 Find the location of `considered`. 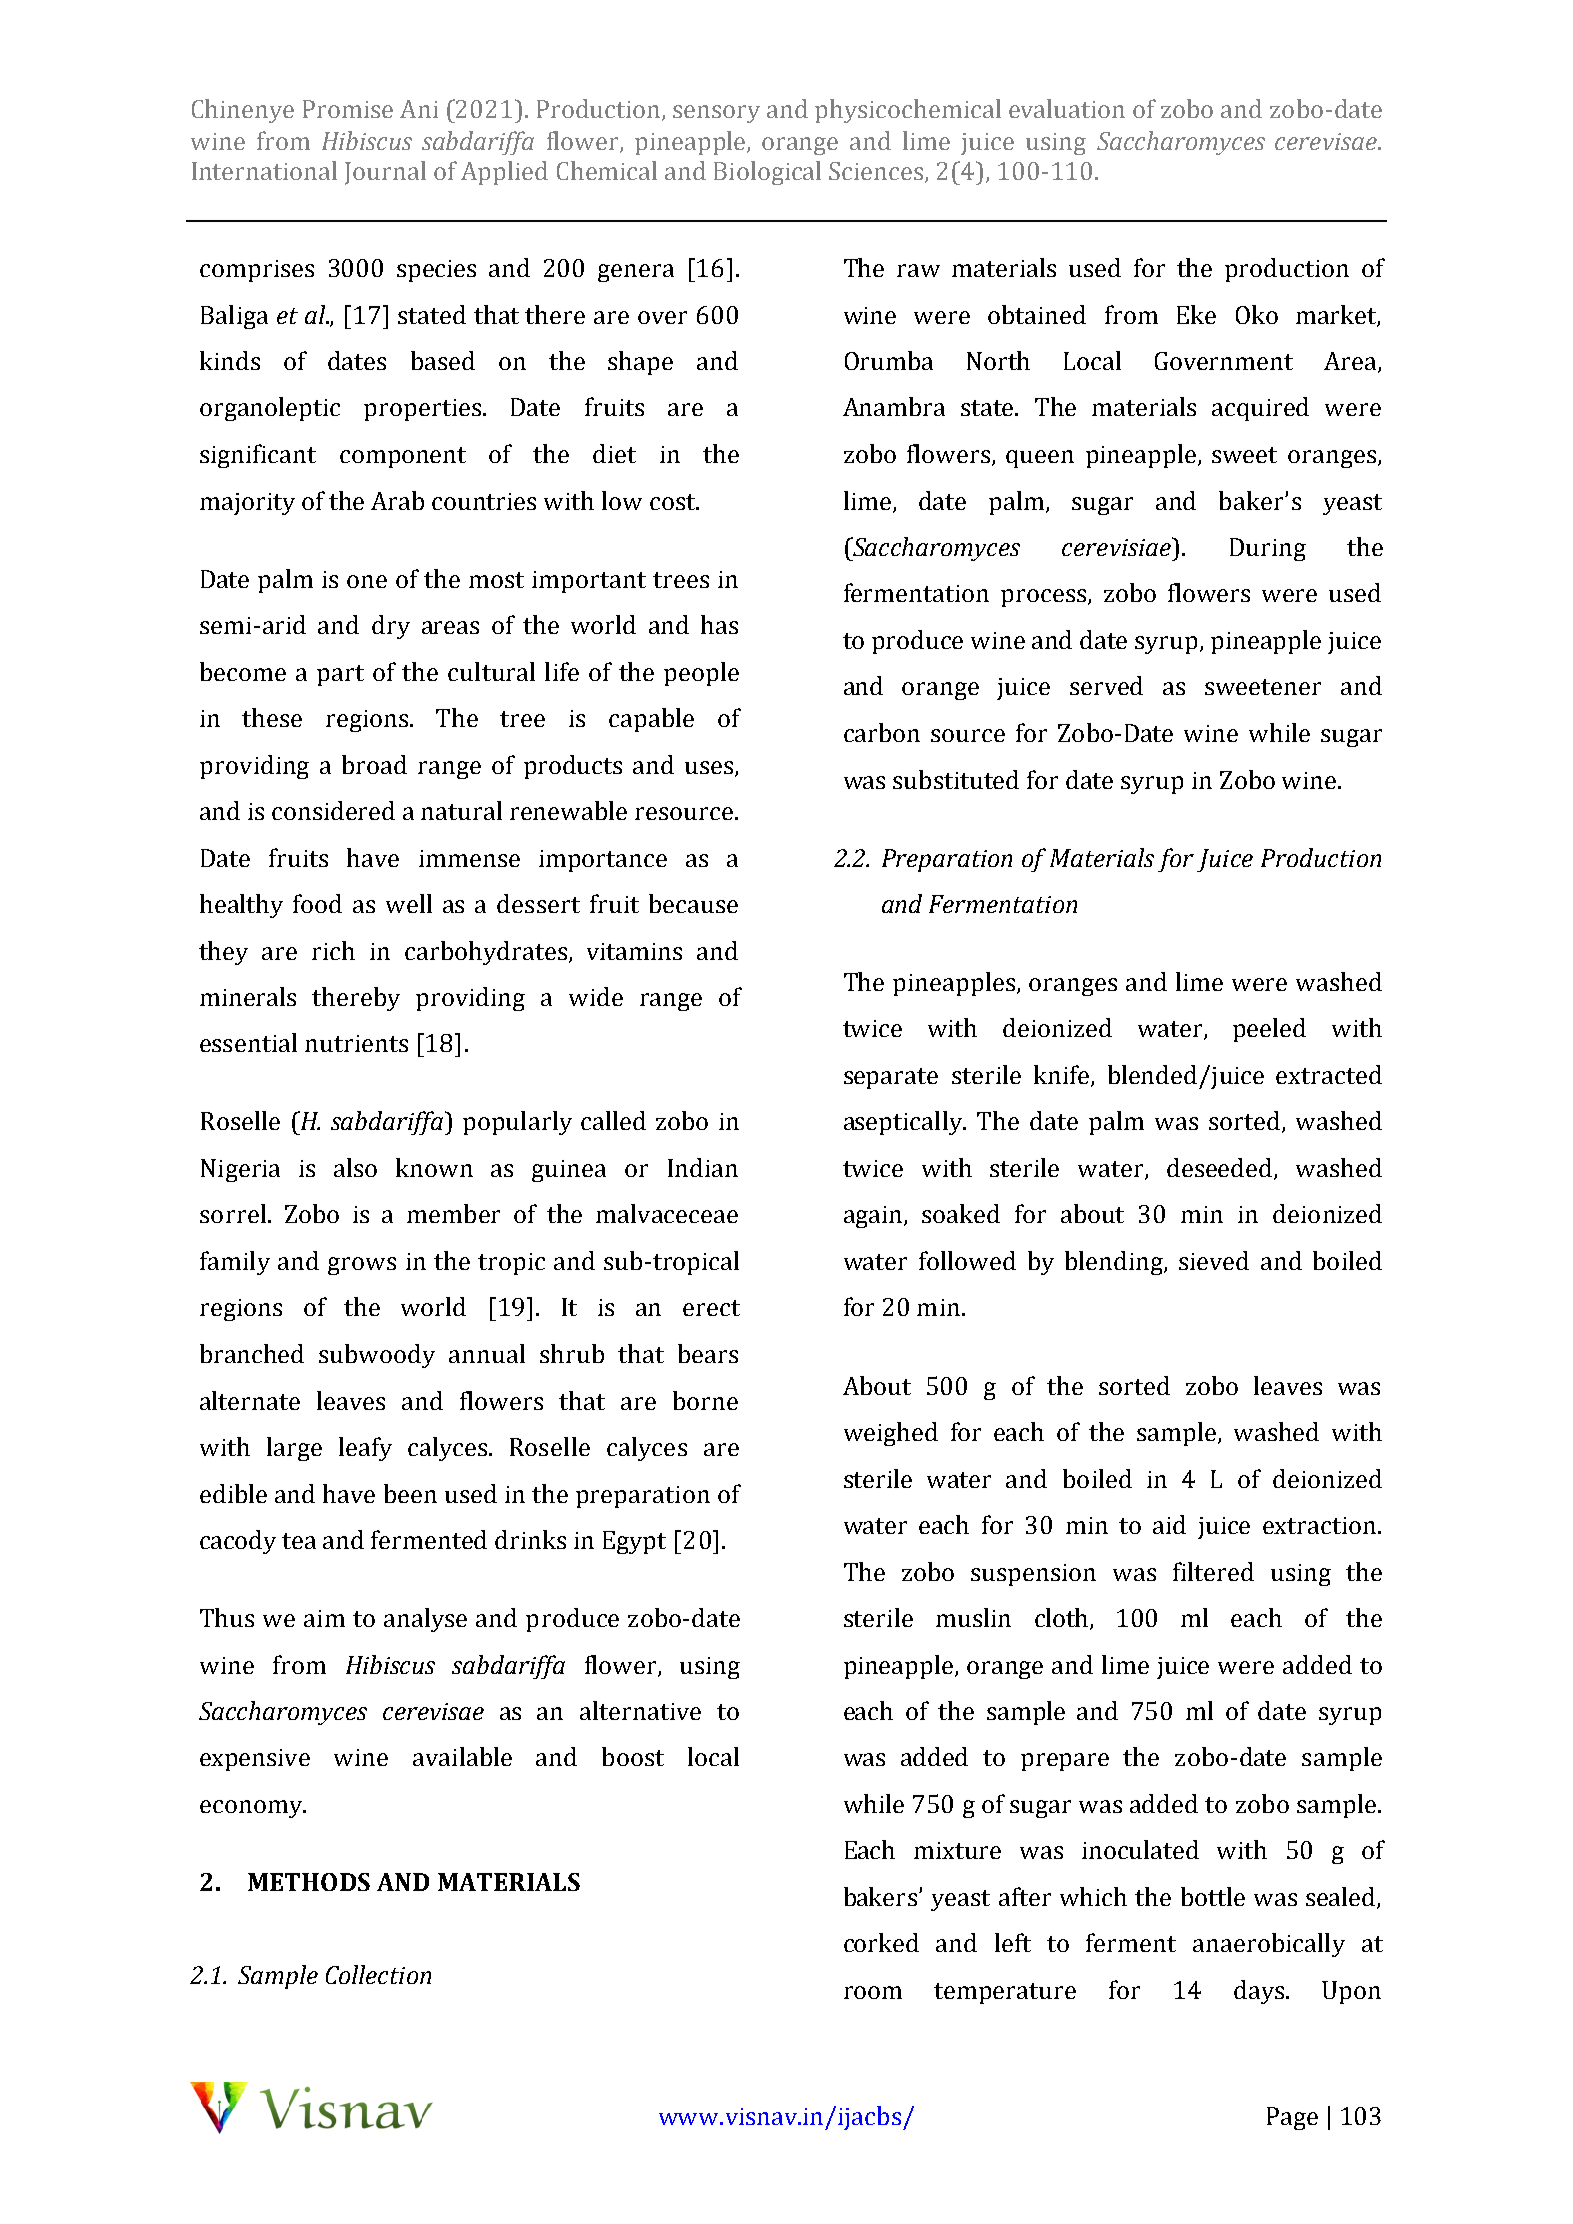

considered is located at coordinates (333, 810).
